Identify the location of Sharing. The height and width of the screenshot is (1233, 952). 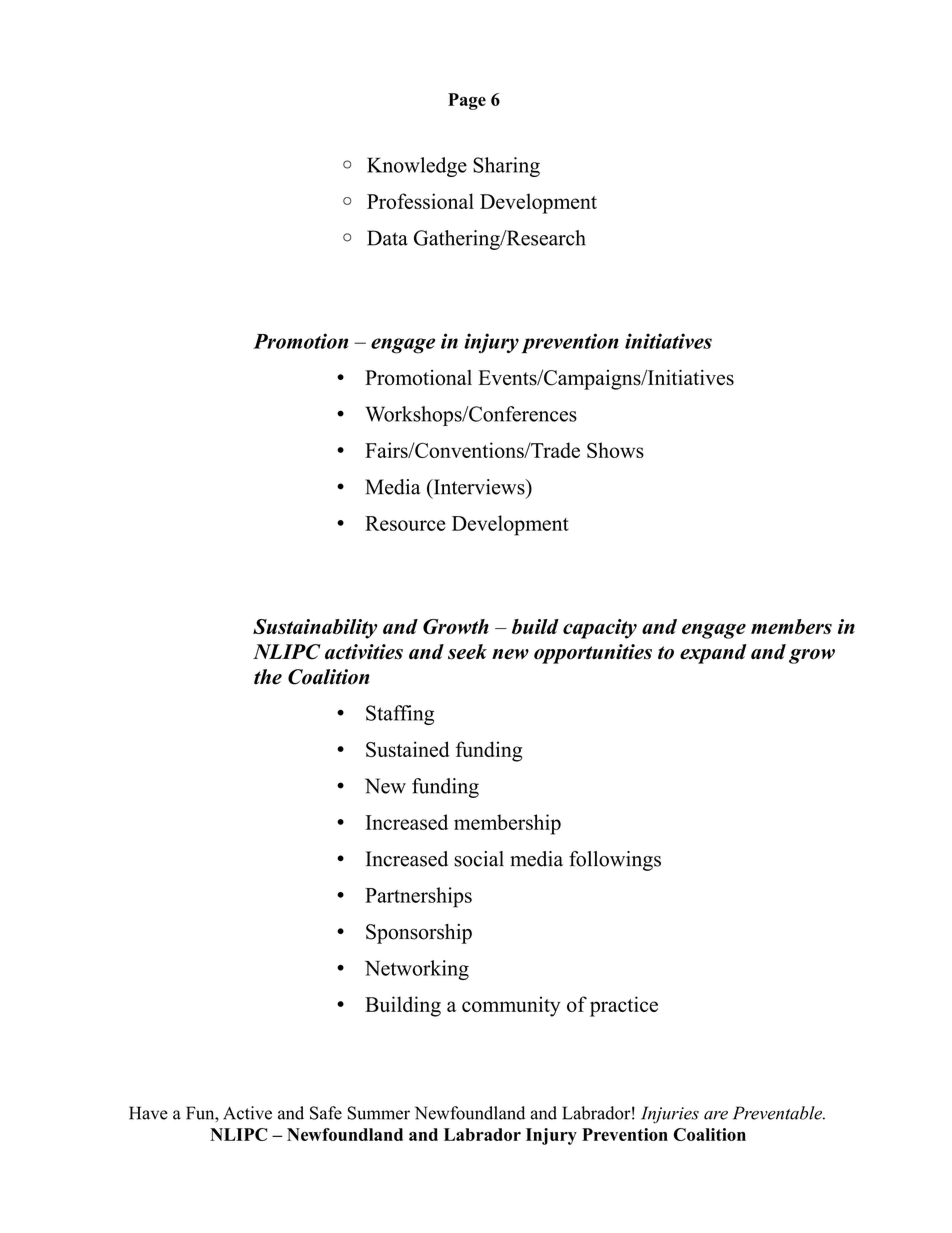
(506, 167).
